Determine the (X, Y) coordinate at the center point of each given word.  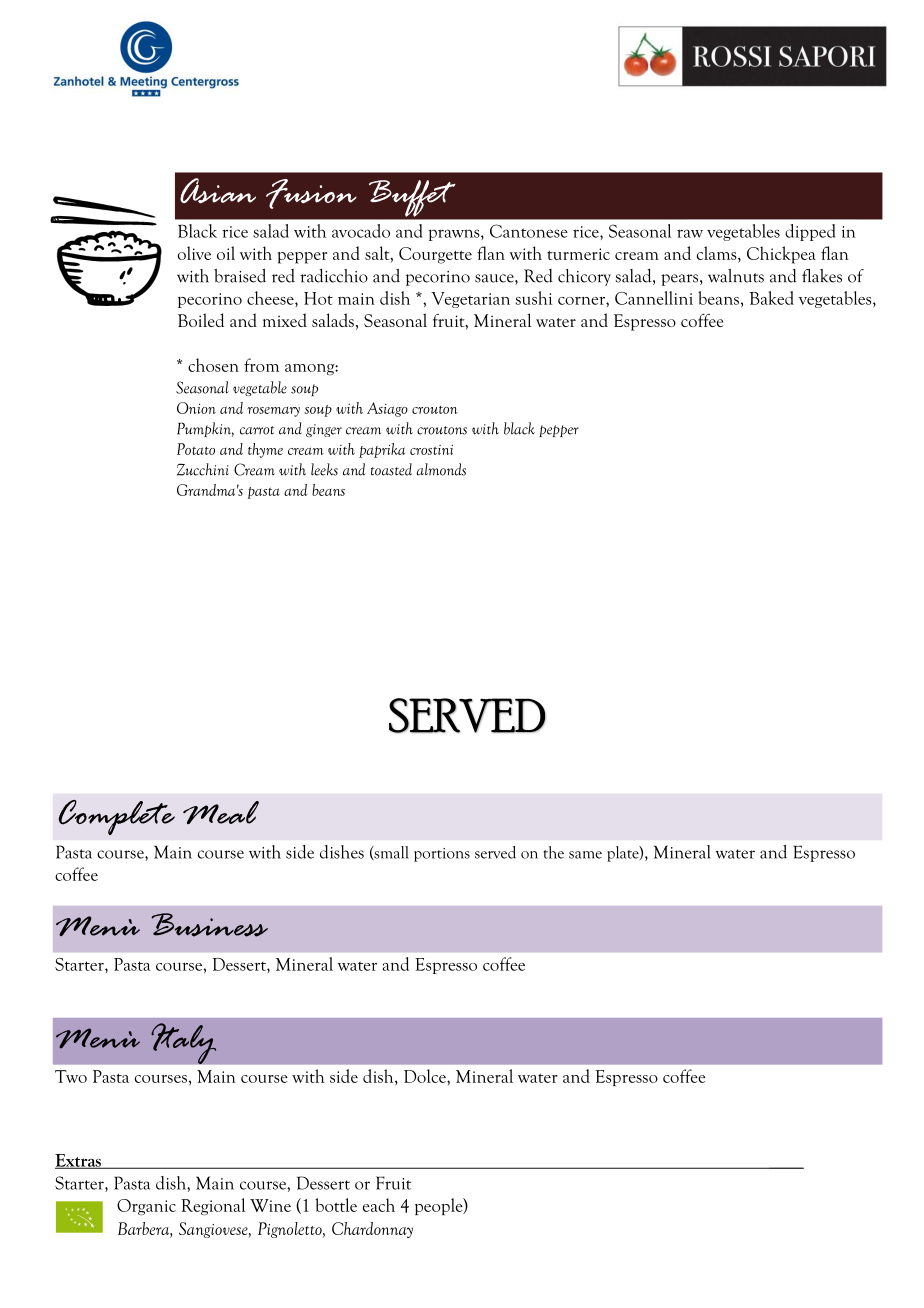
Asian (218, 191)
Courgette (435, 255)
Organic (146, 1207)
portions (442, 855)
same (585, 855)
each (379, 1205)
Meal (221, 812)
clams (718, 253)
